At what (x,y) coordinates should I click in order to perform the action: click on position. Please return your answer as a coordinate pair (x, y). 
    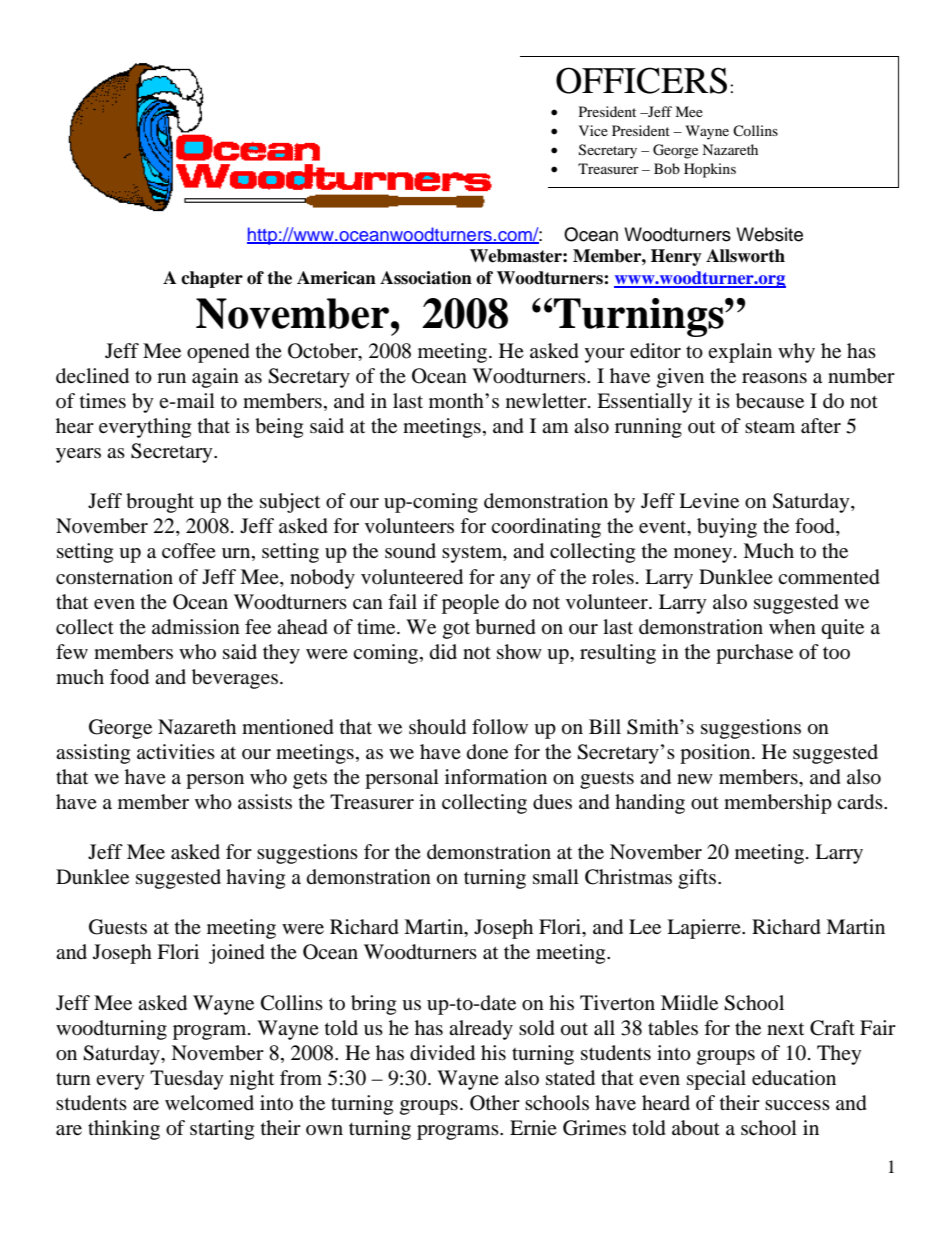
    Looking at the image, I should click on (716, 754).
